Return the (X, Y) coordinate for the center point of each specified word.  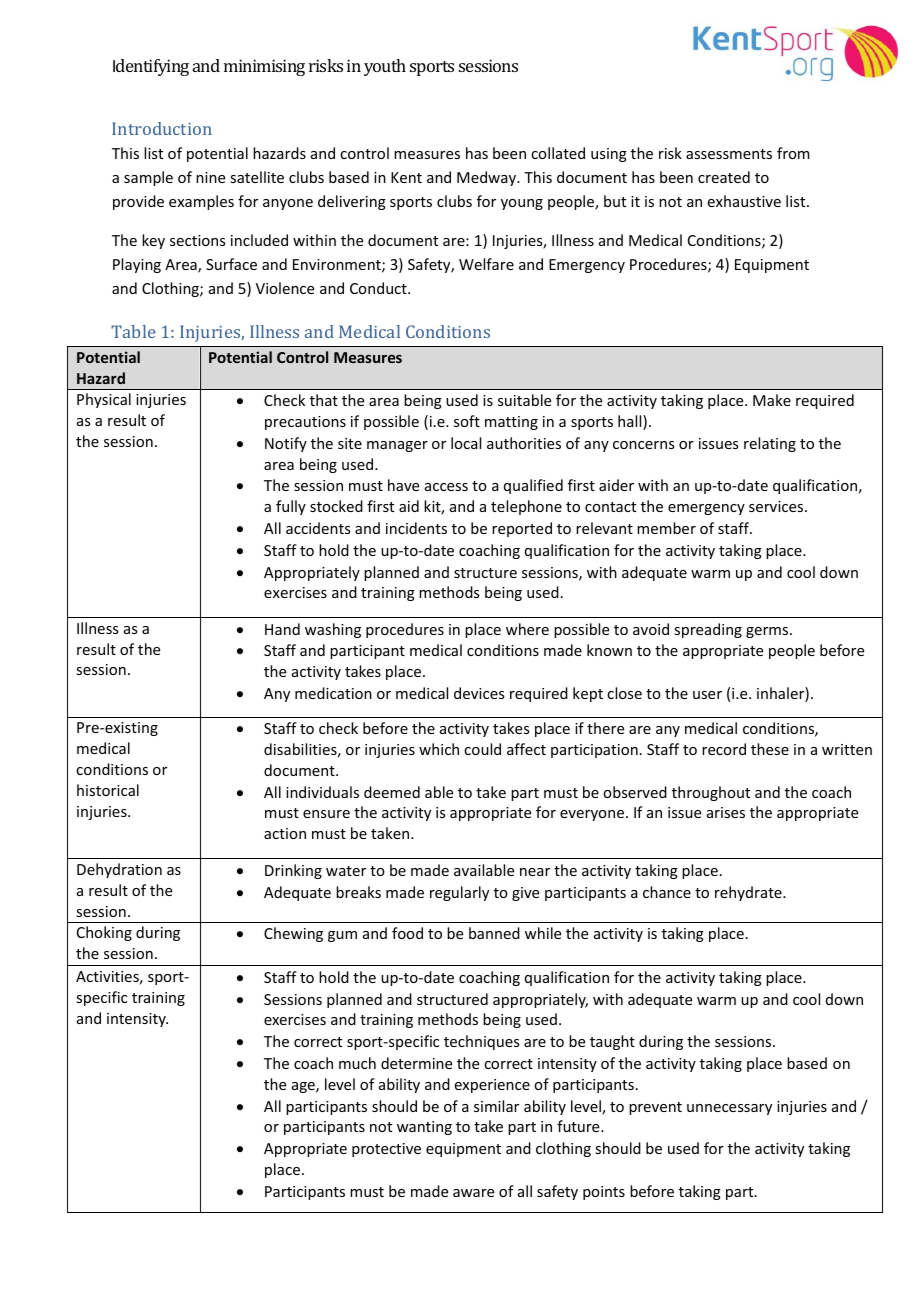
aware (473, 1193)
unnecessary (729, 1109)
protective (386, 1150)
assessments (729, 154)
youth (385, 67)
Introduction (162, 128)
